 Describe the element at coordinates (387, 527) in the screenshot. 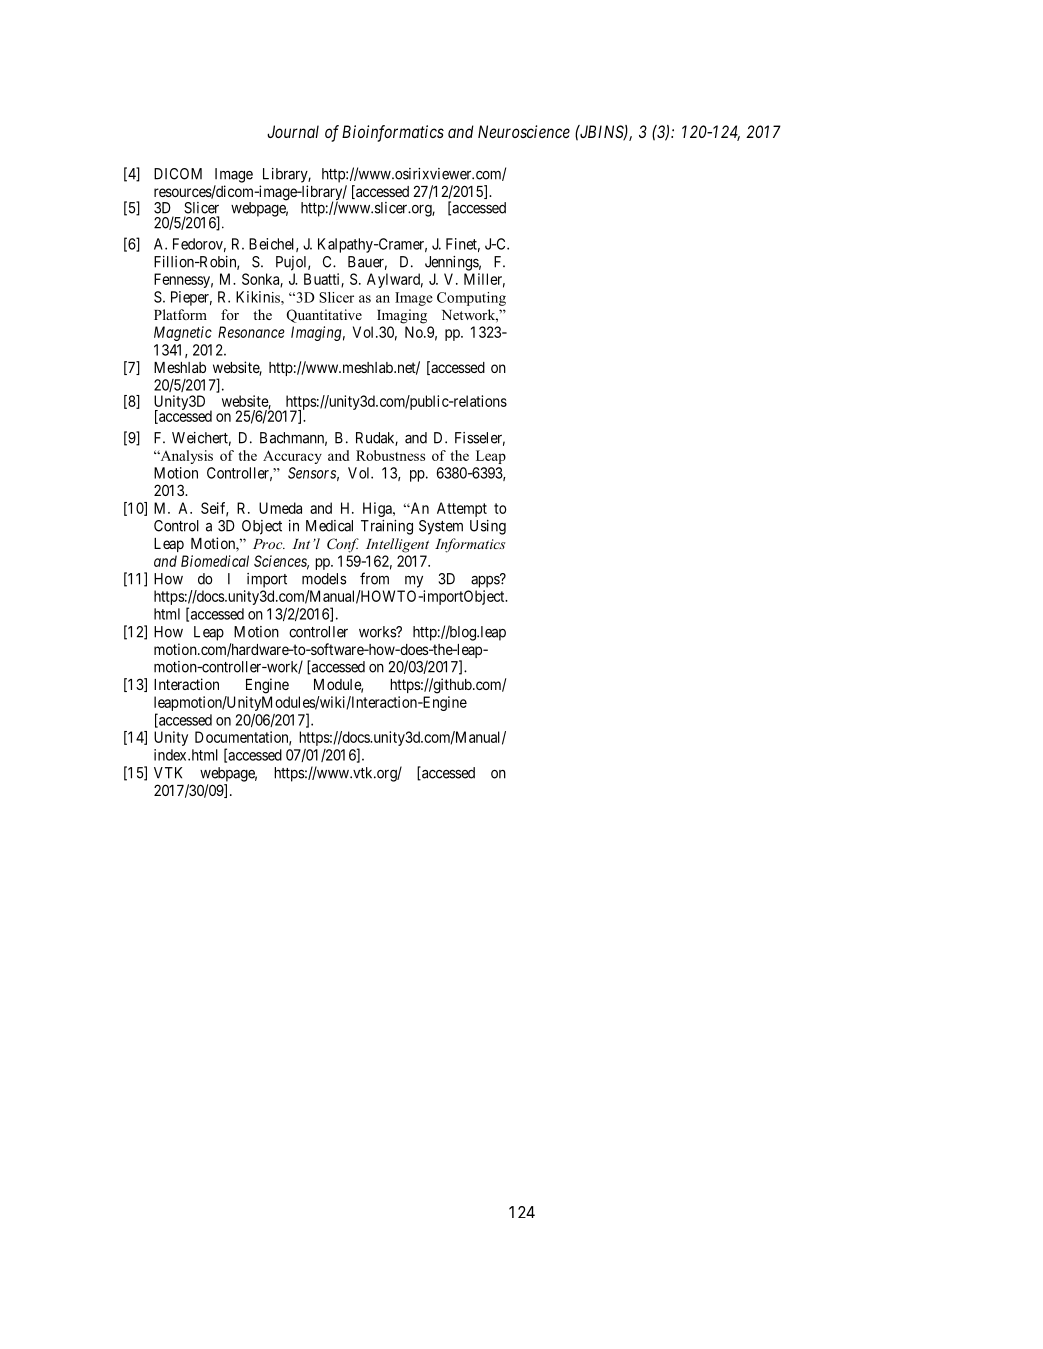

I see `Training` at that location.
